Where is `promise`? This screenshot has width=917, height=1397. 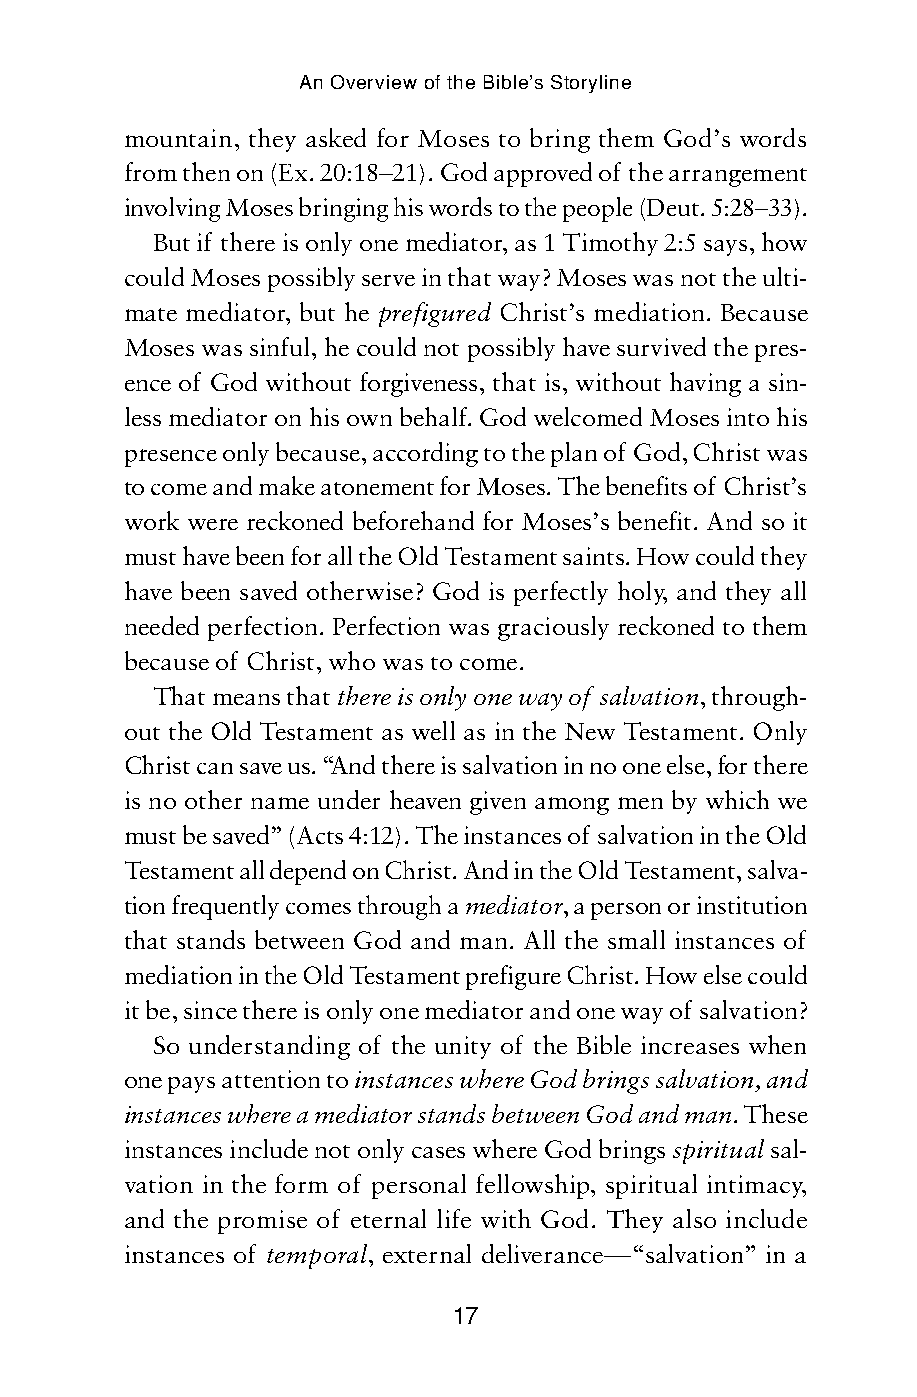
promise is located at coordinates (262, 1222).
